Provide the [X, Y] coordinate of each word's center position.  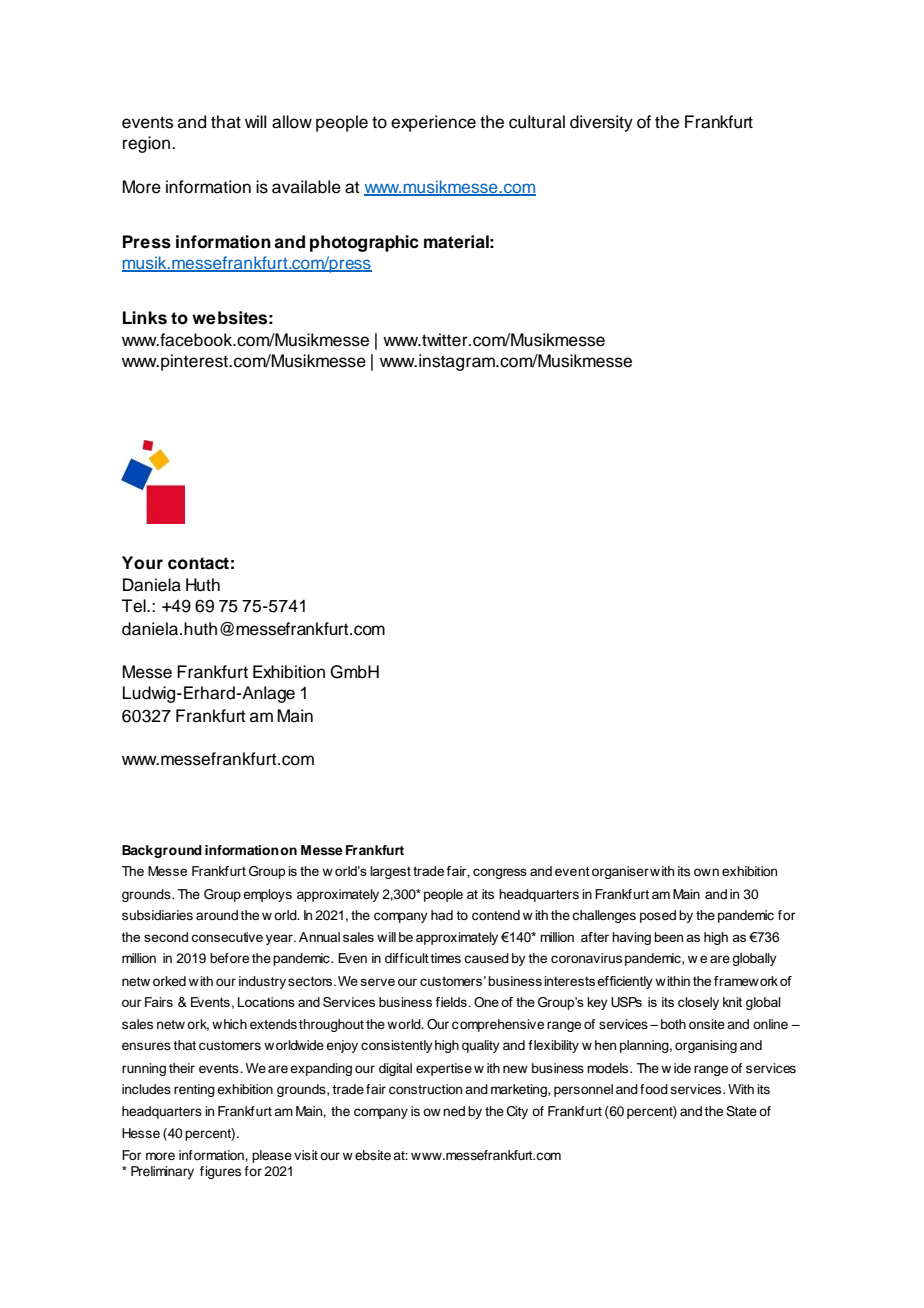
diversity [601, 123]
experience [433, 123]
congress [500, 873]
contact [198, 563]
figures [220, 1172]
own [706, 872]
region [148, 144]
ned [454, 1111]
